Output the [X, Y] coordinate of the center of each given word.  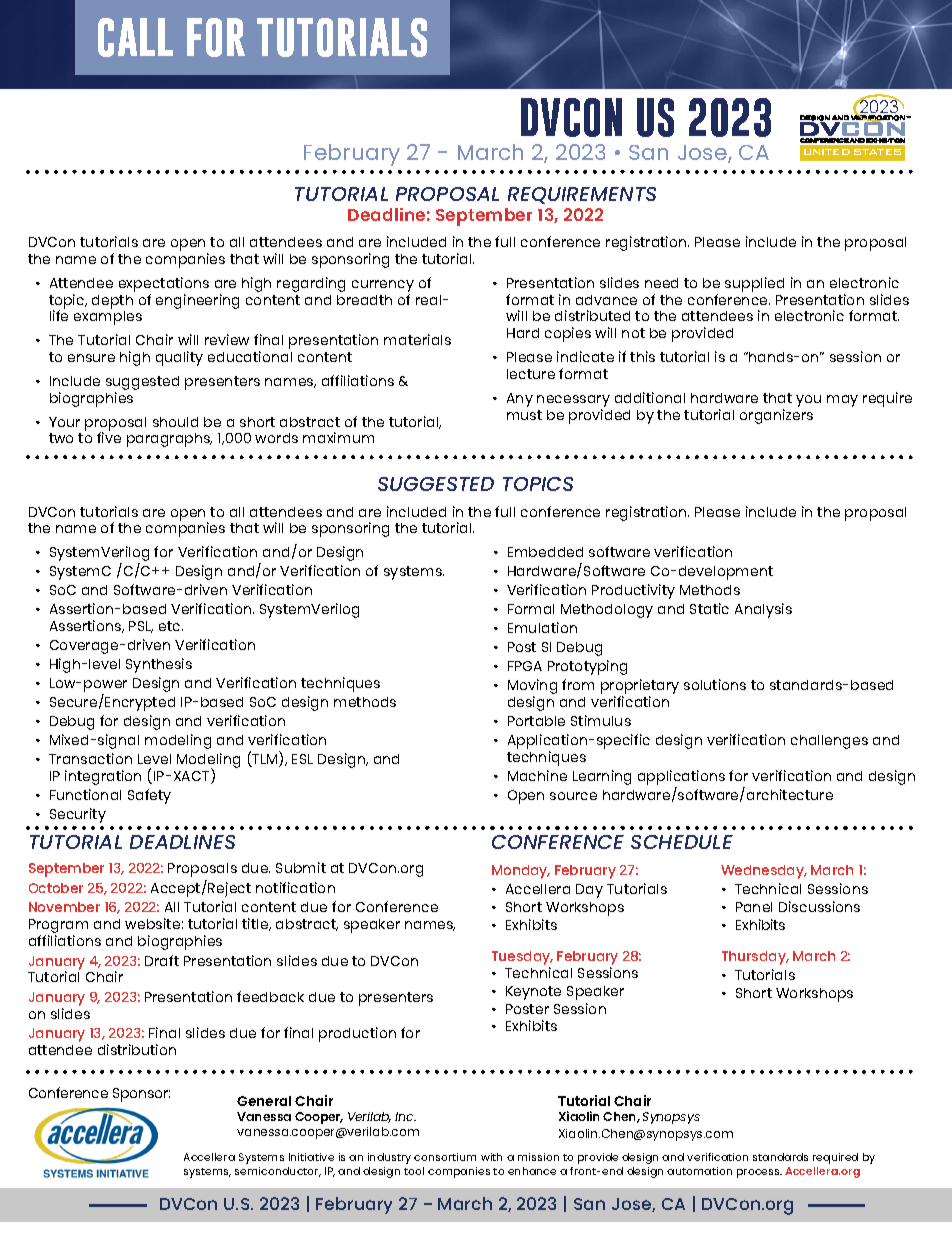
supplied [754, 284]
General [264, 1101]
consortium [445, 1157]
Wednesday [764, 872]
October [56, 888]
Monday [521, 872]
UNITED [827, 152]
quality [179, 358]
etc [171, 626]
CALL [135, 37]
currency [383, 286]
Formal [531, 609]
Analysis [763, 610]
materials [417, 339]
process [759, 1173]
